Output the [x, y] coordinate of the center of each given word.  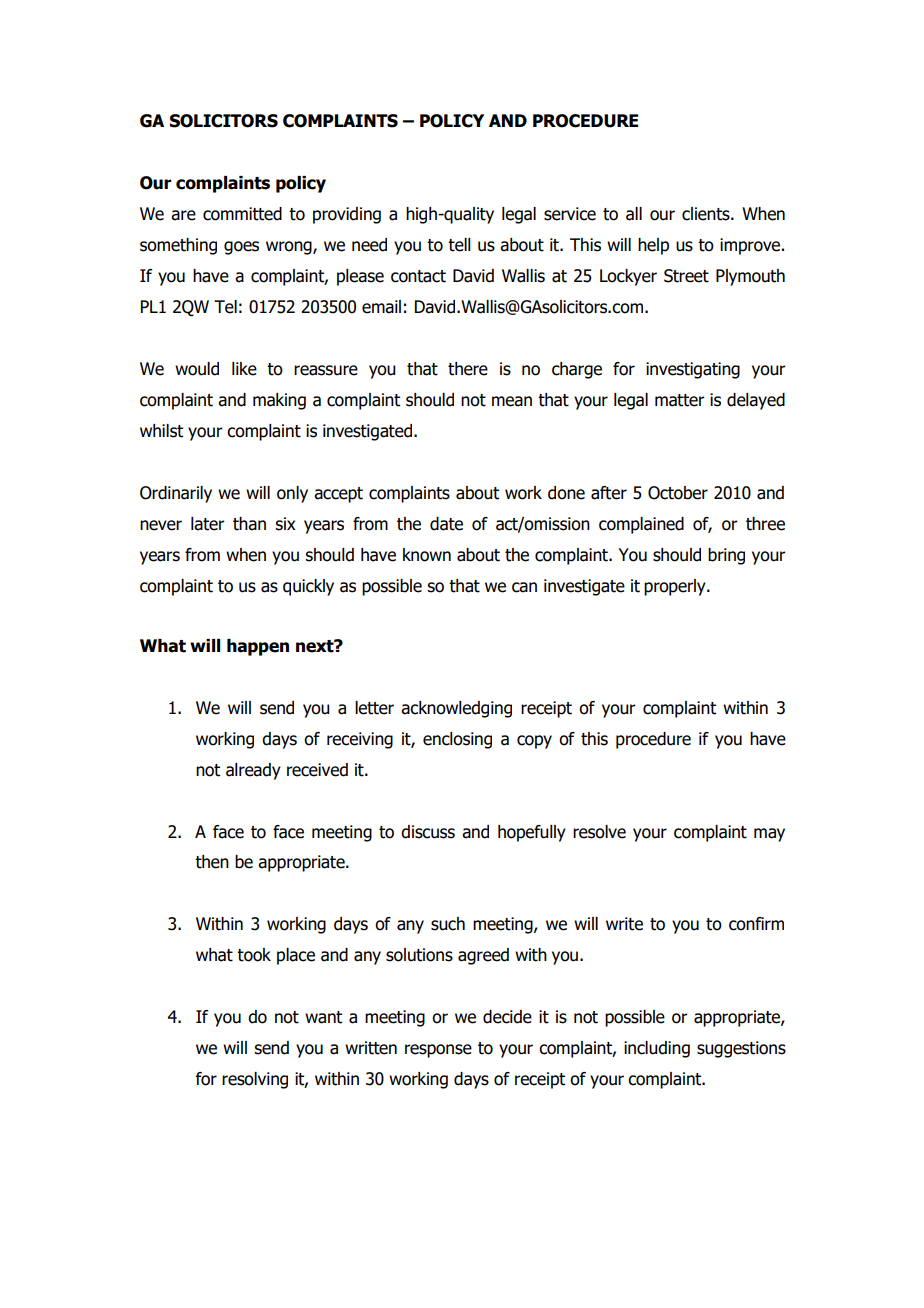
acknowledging [456, 709]
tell [459, 245]
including [657, 1049]
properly [676, 587]
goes [241, 248]
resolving [255, 1080]
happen [258, 647]
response [438, 1051]
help [653, 246]
